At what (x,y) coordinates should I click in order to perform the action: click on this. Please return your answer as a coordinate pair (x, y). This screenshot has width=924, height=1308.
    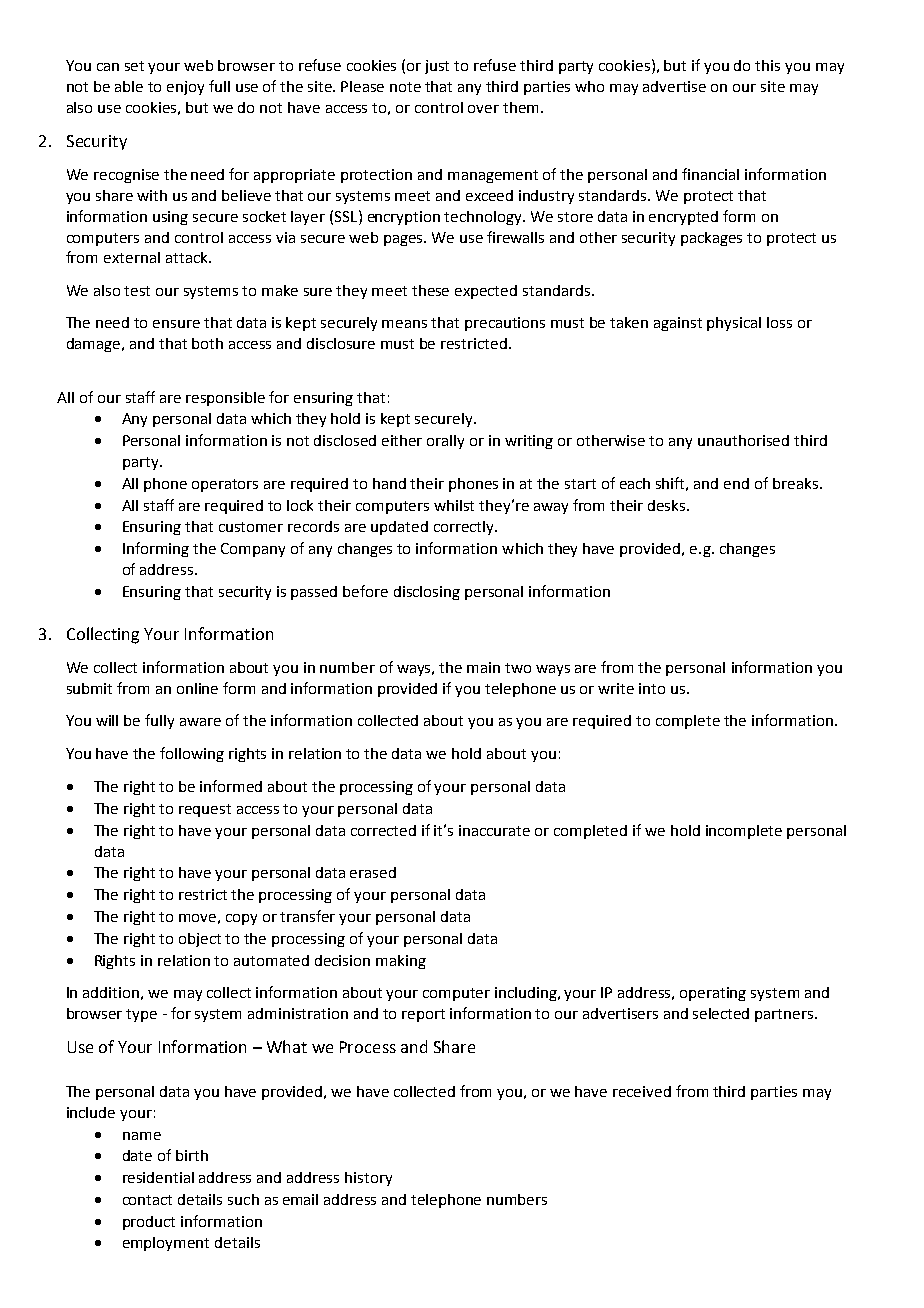
    Looking at the image, I should click on (767, 65).
